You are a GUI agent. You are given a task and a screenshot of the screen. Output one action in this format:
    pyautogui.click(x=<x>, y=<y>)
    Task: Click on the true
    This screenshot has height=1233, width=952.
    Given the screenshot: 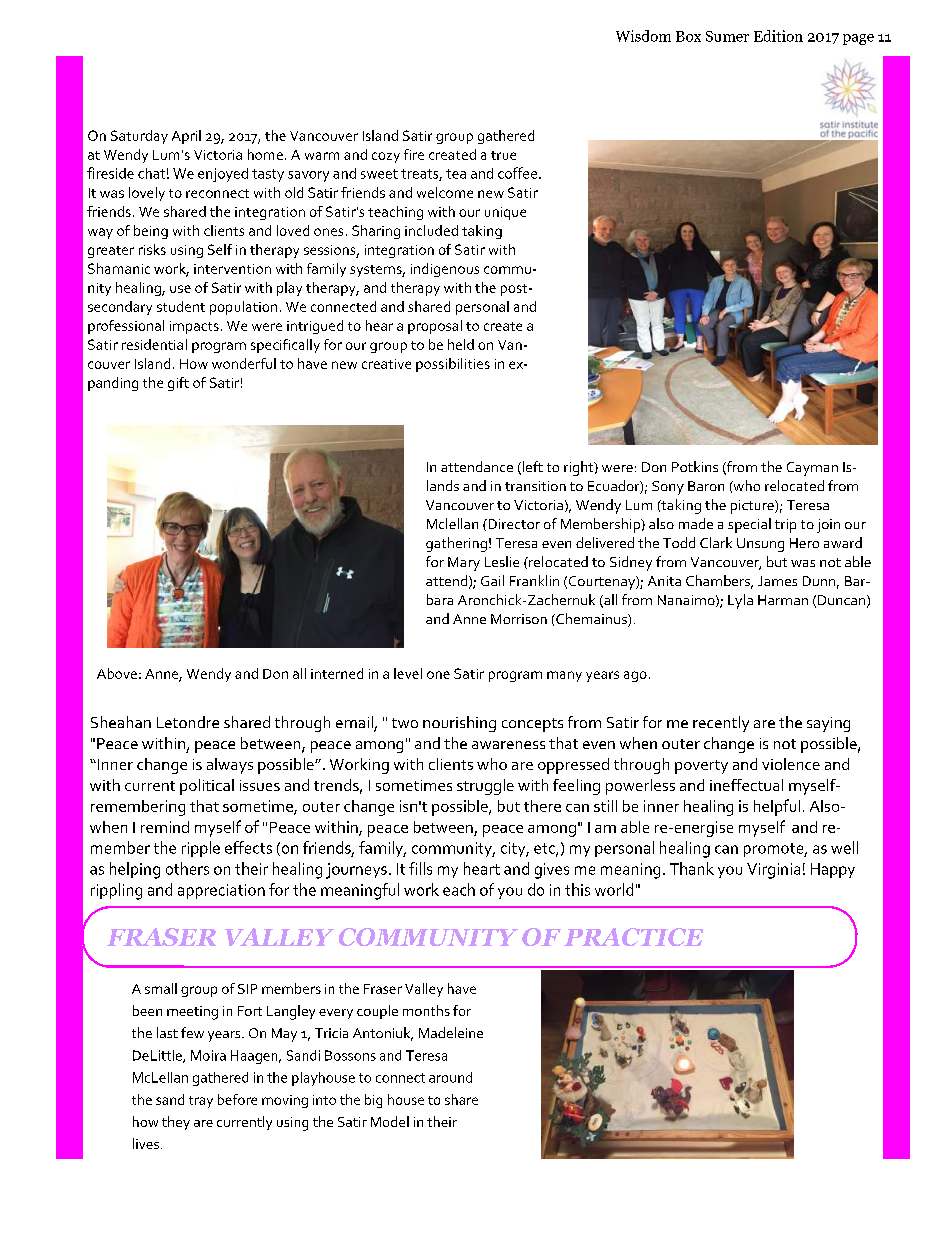 What is the action you would take?
    pyautogui.click(x=503, y=155)
